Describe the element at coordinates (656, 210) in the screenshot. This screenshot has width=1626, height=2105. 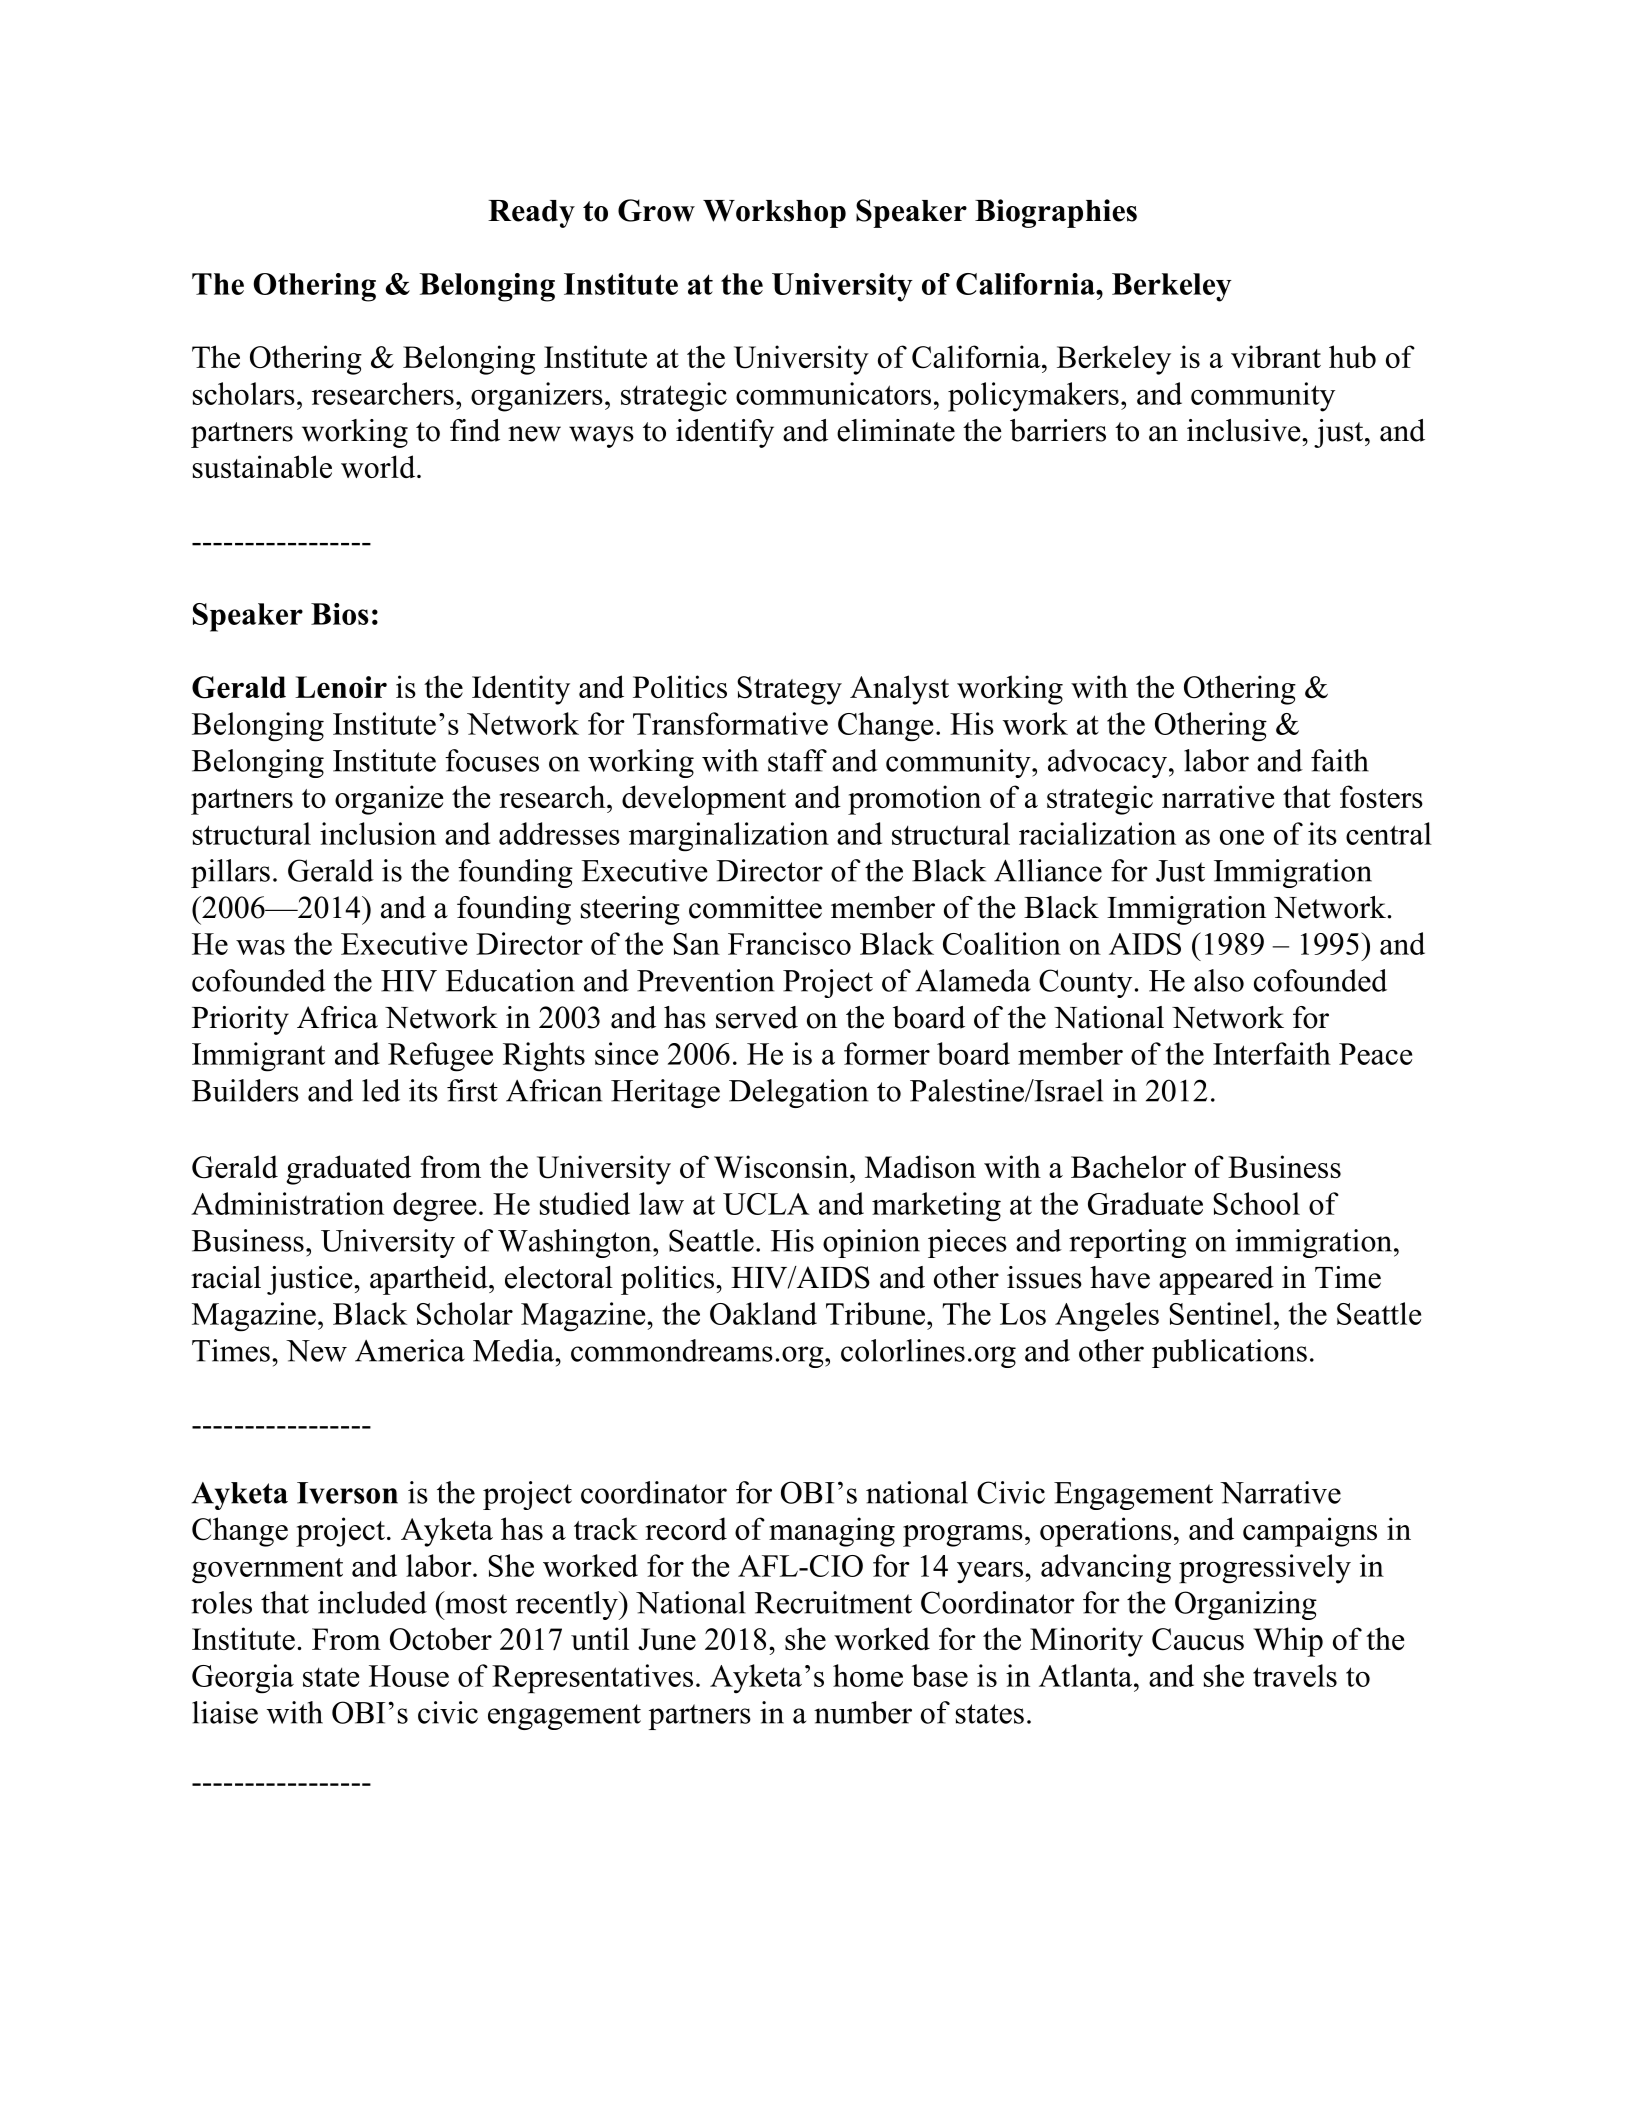
I see `Grow` at that location.
